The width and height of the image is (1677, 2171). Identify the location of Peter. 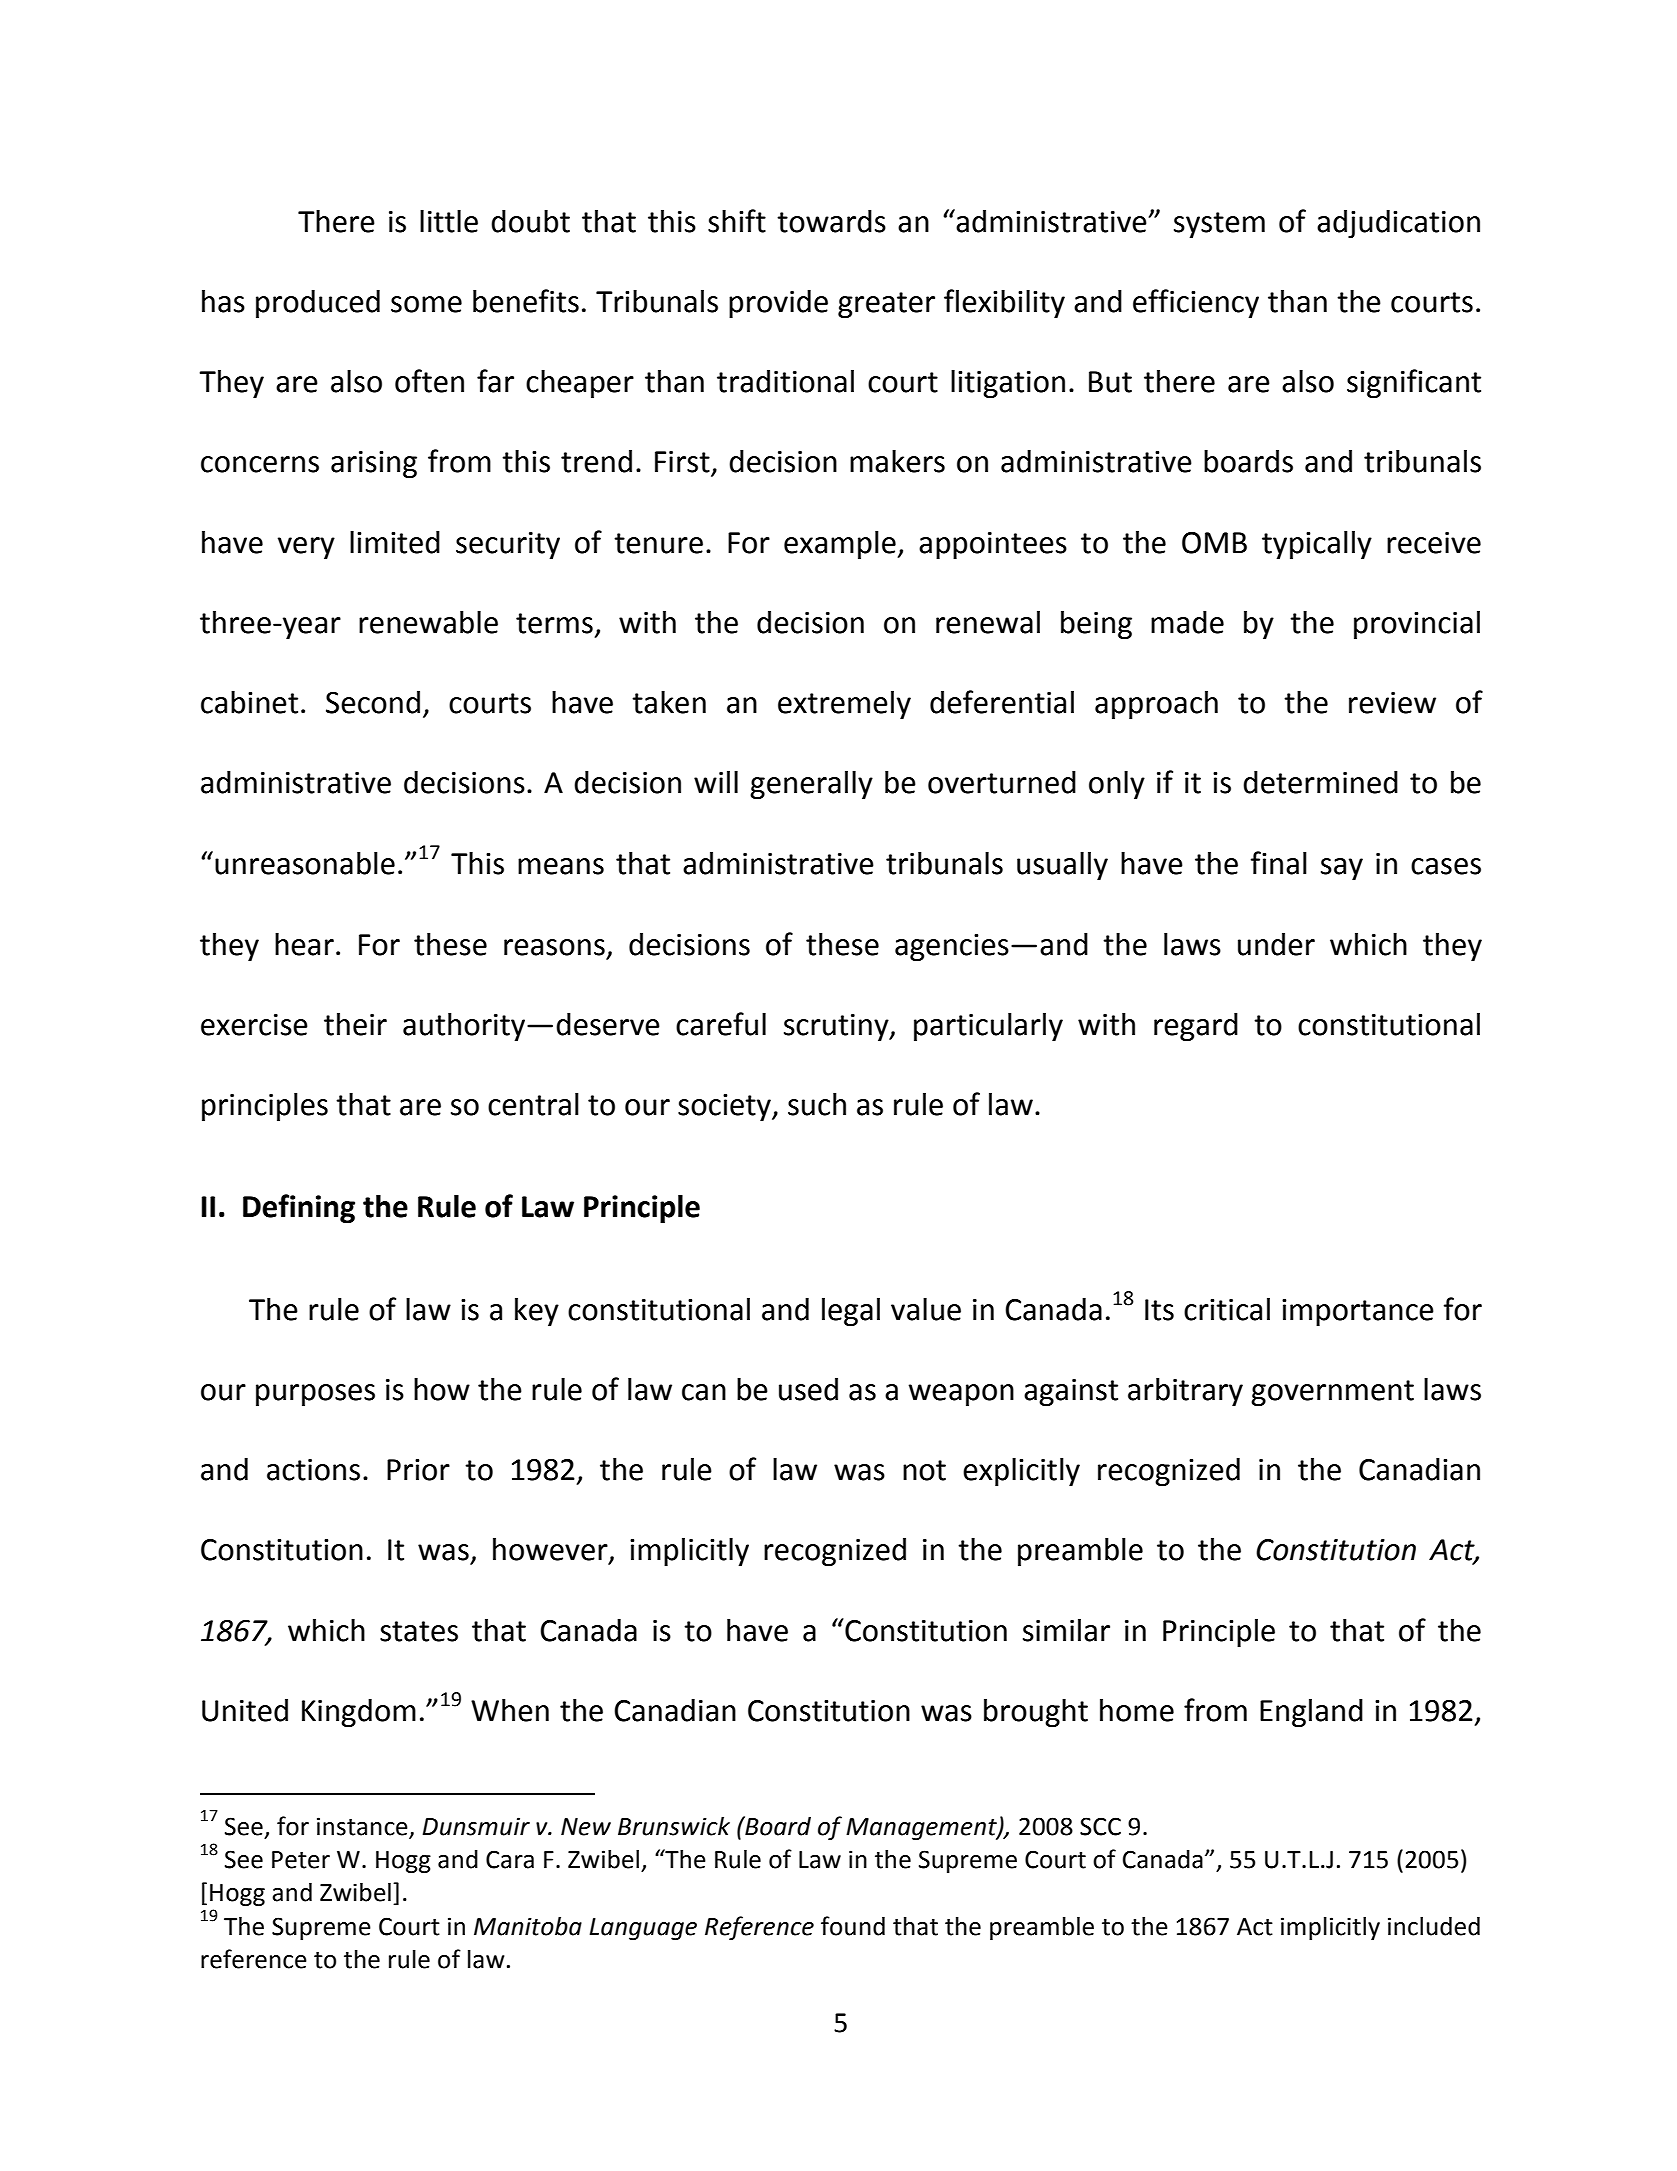
(301, 1860).
